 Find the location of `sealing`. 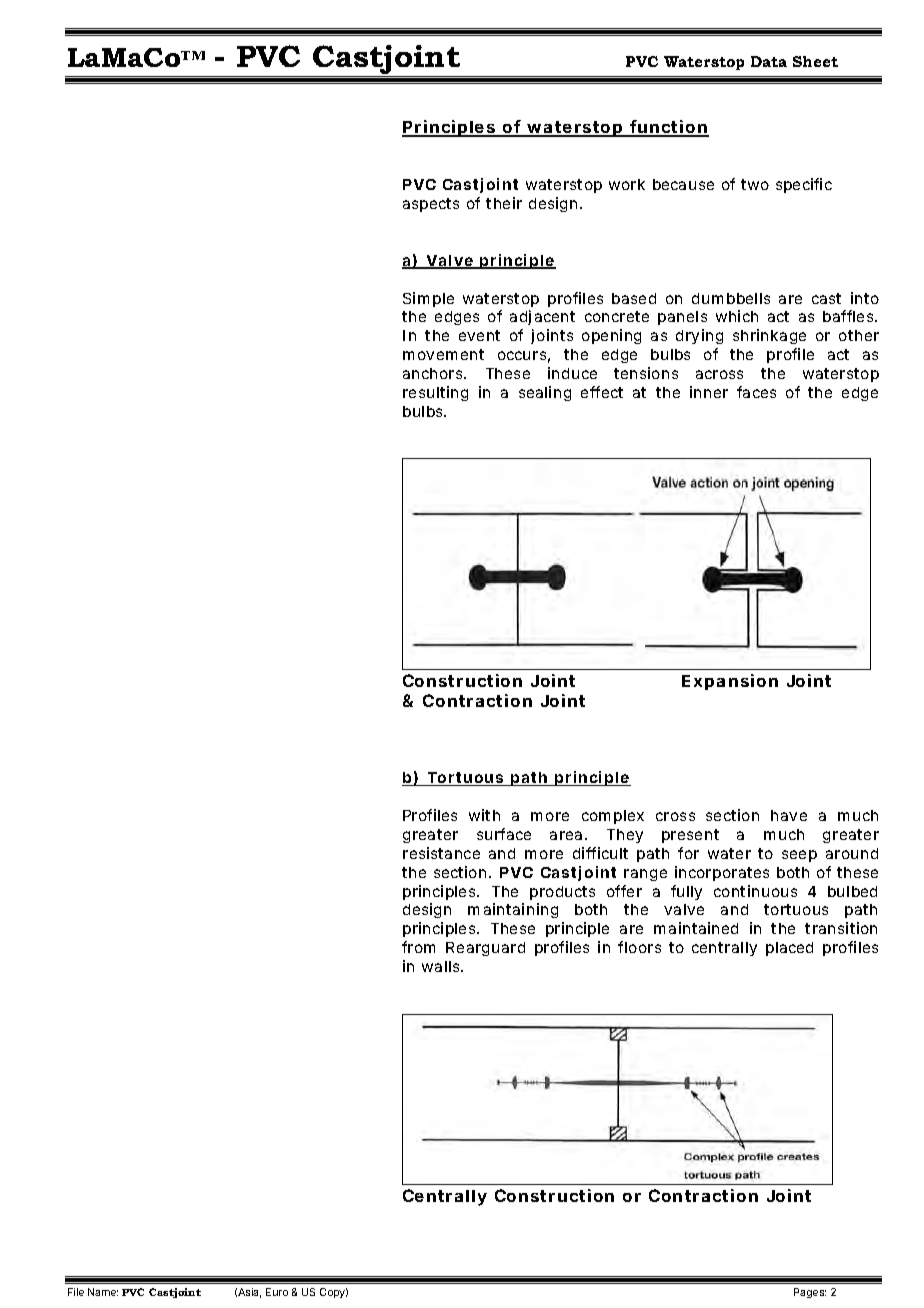

sealing is located at coordinates (545, 393).
